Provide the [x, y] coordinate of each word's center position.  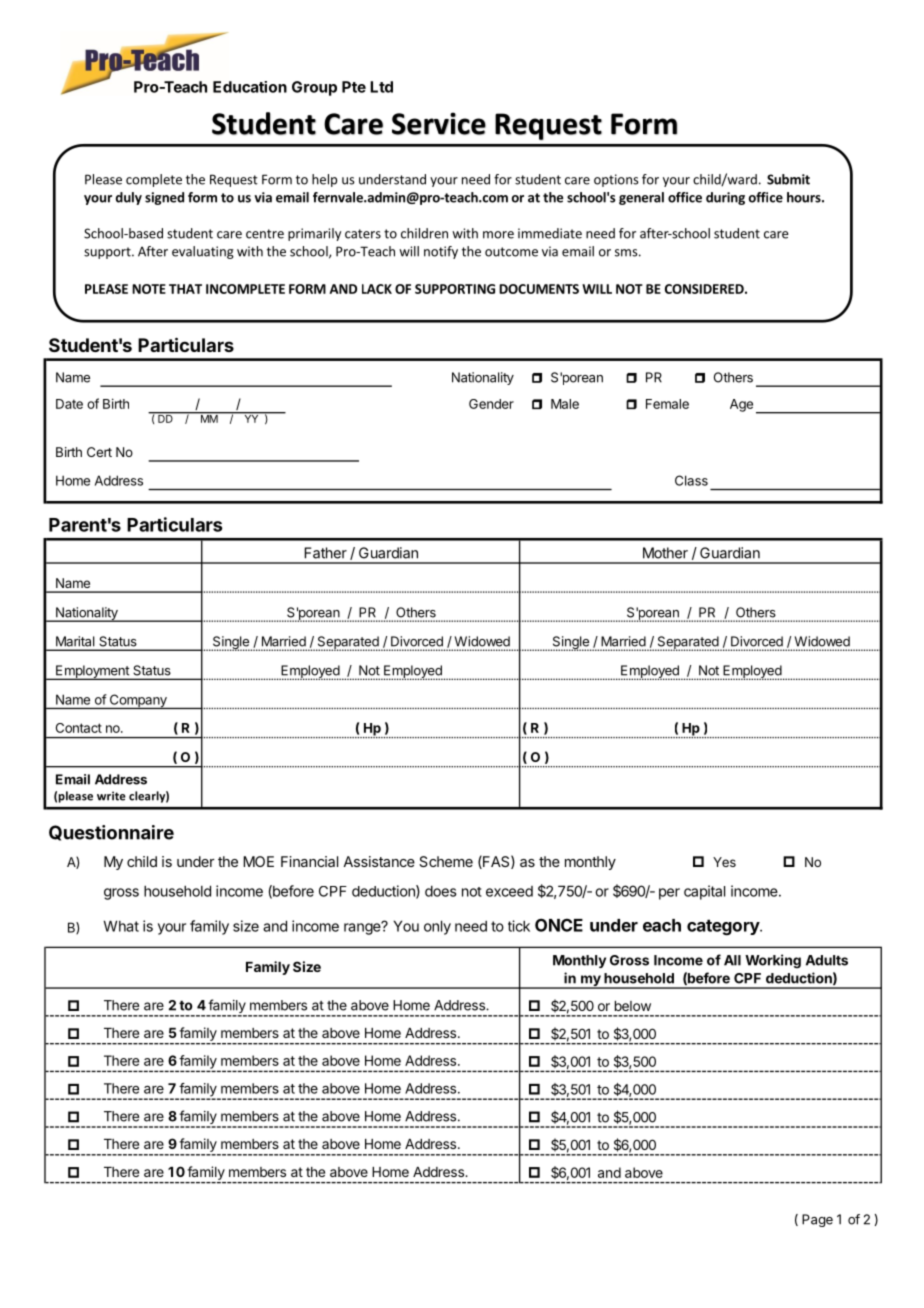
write [111, 796]
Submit [788, 179]
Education [250, 87]
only [437, 927]
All [732, 960]
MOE [258, 861]
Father [325, 553]
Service [439, 123]
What [121, 926]
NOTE [149, 289]
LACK [377, 289]
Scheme [446, 861]
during [725, 198]
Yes [724, 862]
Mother [665, 553]
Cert [99, 452]
